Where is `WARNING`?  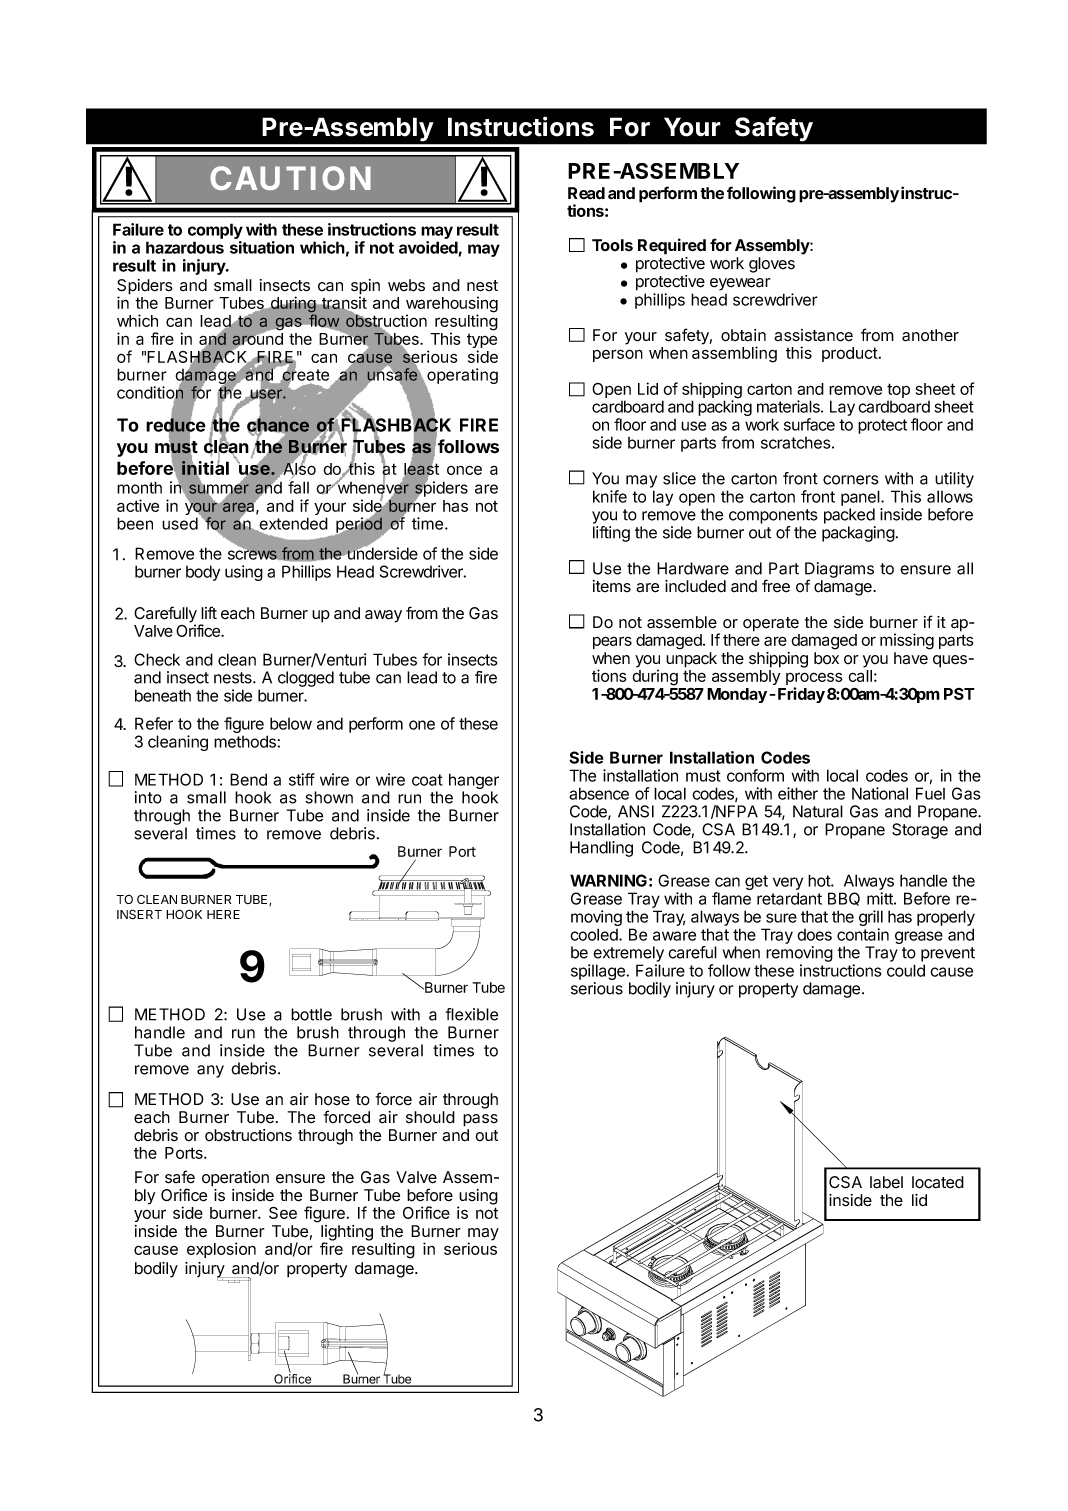
WARNING is located at coordinates (608, 880).
